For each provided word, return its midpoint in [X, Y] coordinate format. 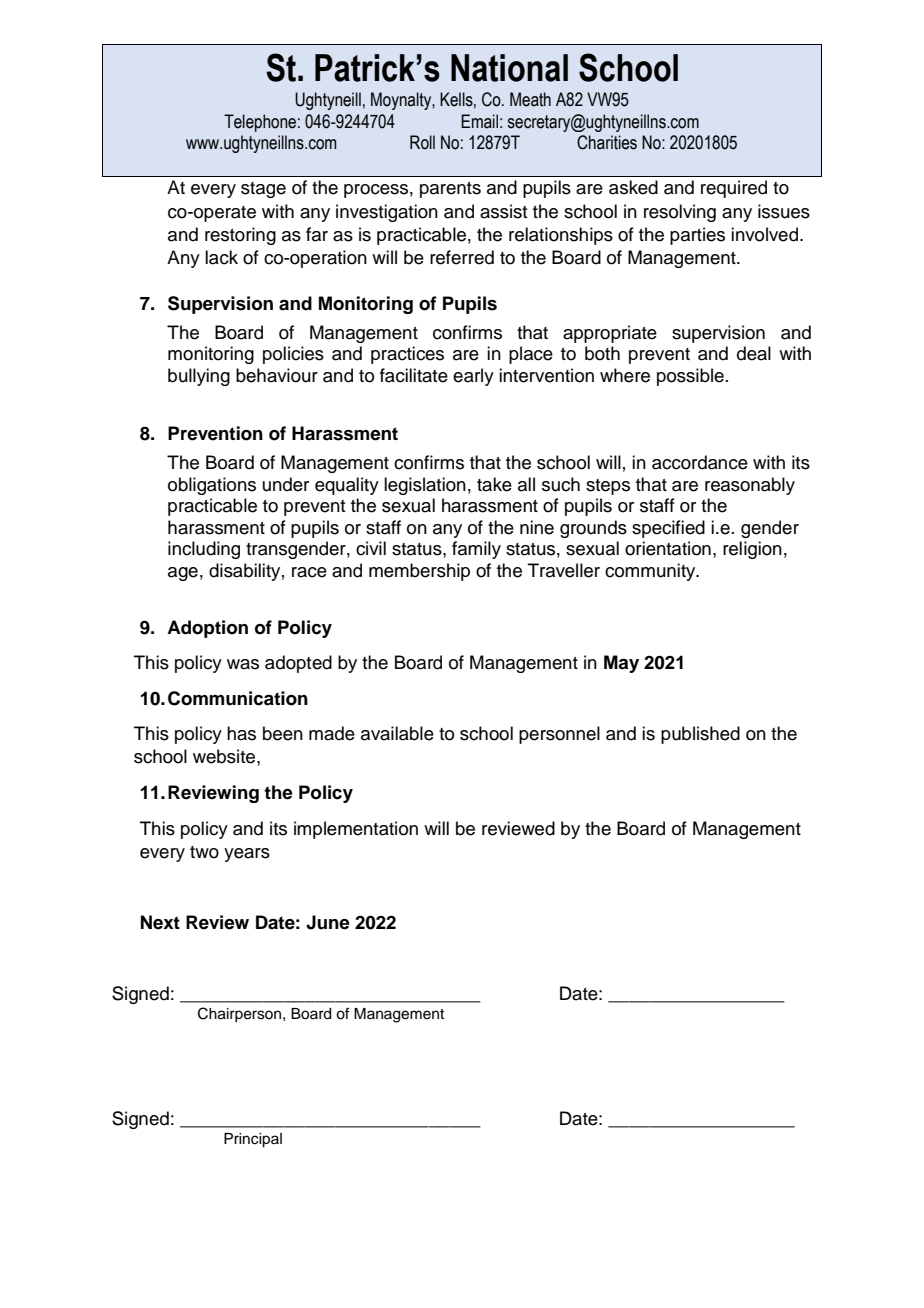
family [476, 550]
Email [479, 121]
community [651, 572]
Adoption [207, 629]
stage [263, 190]
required [734, 189]
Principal [253, 1140]
